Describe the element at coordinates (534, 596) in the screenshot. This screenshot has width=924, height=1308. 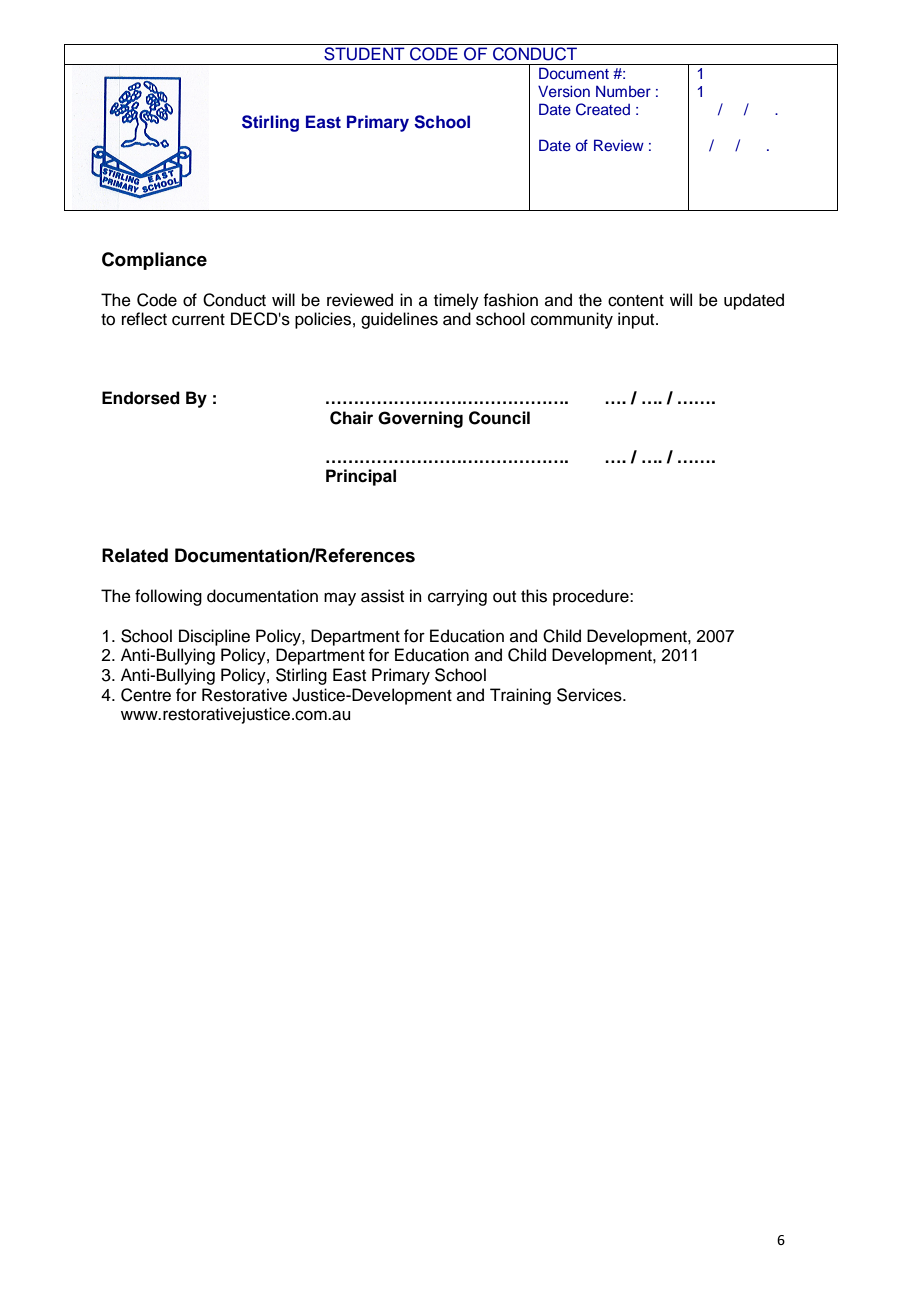
I see `this` at that location.
